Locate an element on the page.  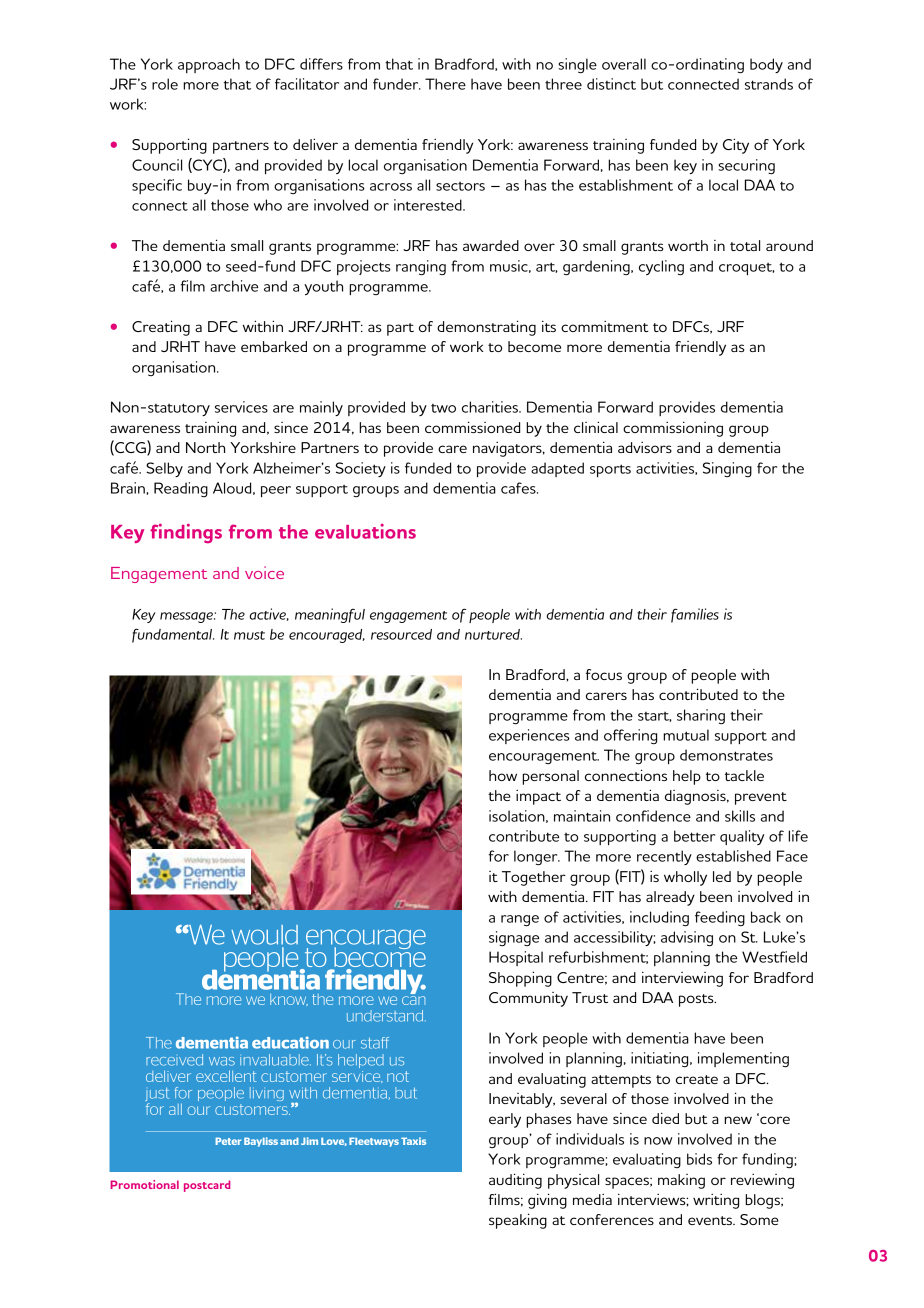
must is located at coordinates (249, 635).
